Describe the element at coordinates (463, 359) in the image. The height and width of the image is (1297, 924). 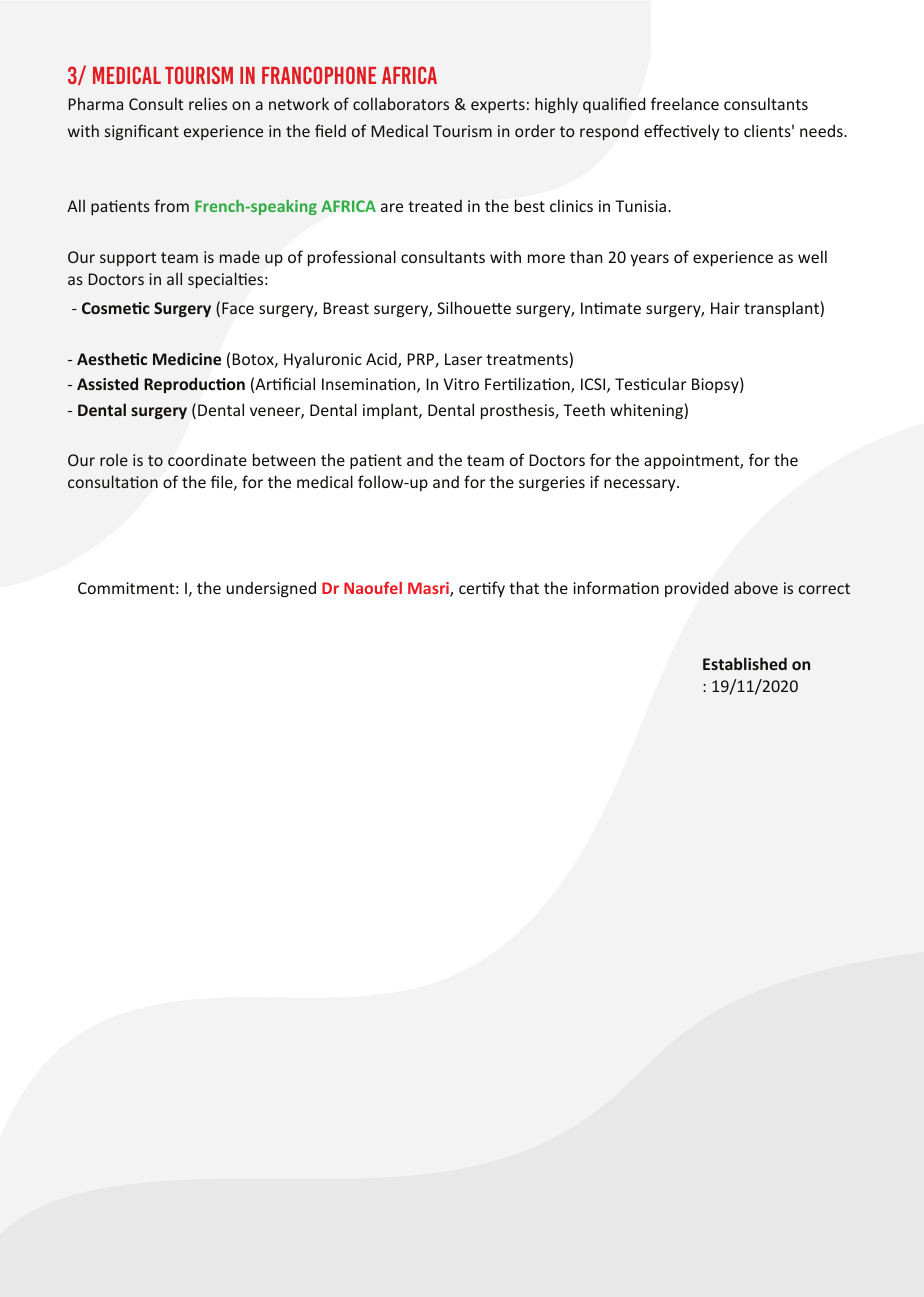
I see `Laser` at that location.
